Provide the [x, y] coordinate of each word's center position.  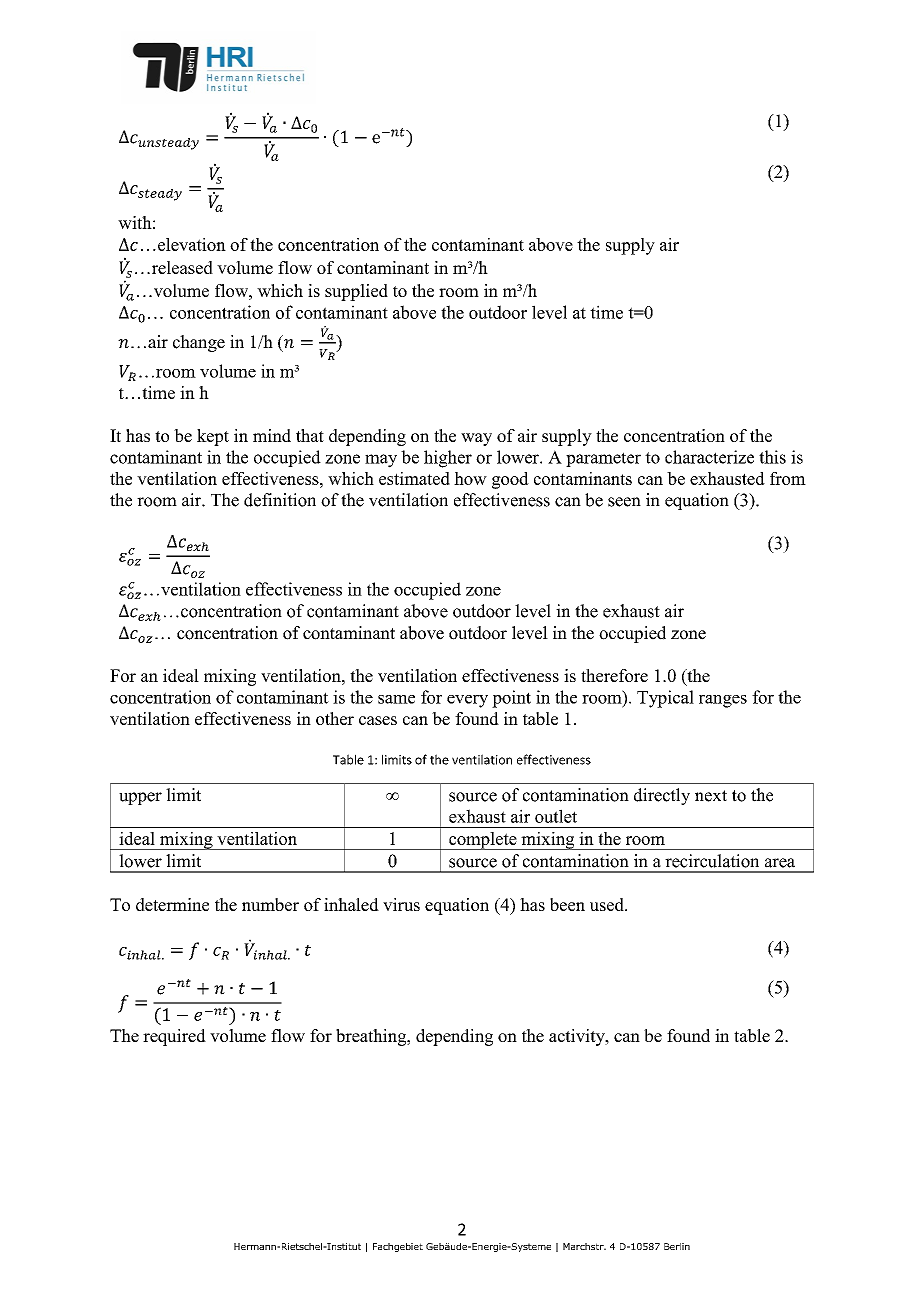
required [174, 1037]
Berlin [677, 1246]
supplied [356, 292]
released [181, 267]
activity [578, 1037]
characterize [709, 457]
